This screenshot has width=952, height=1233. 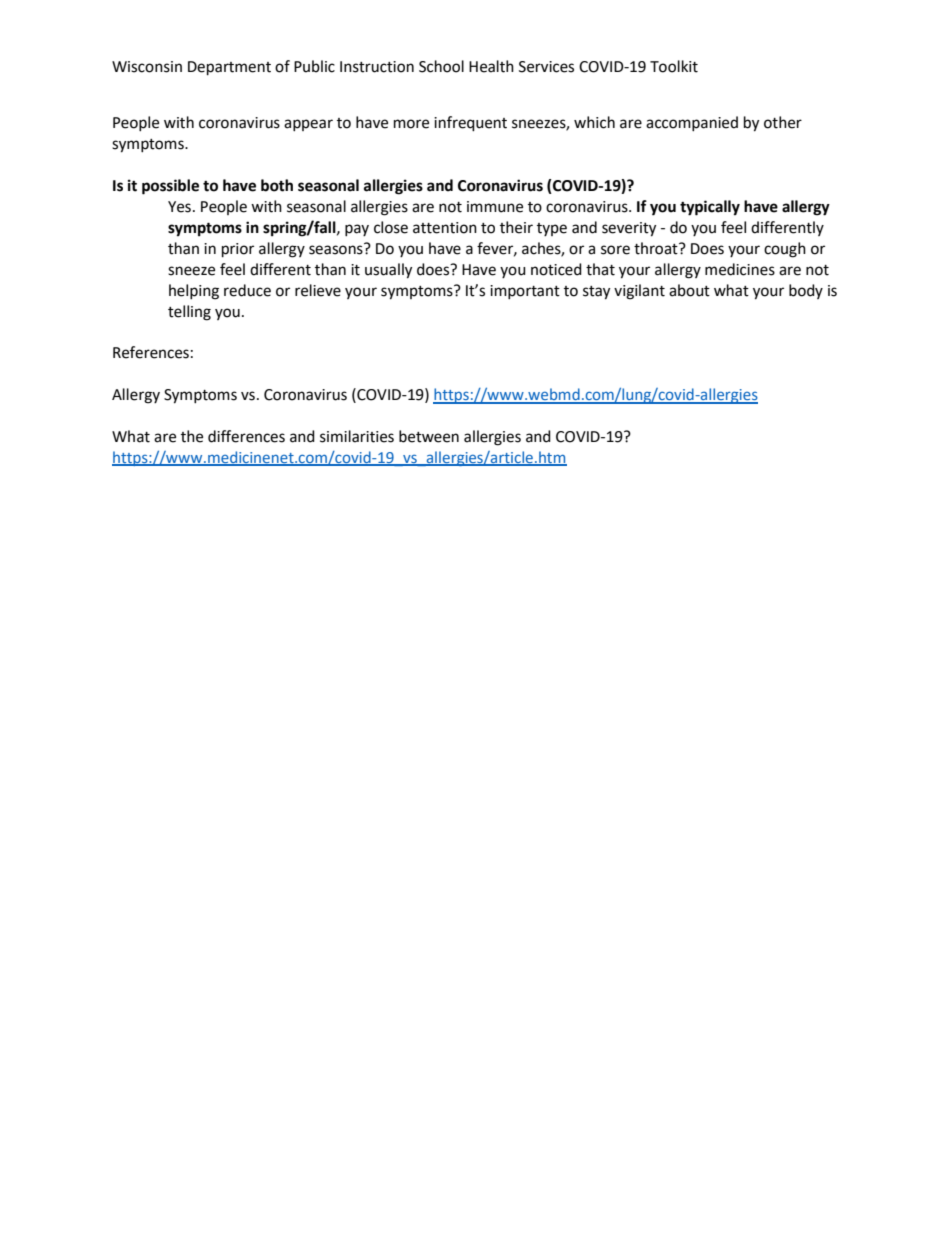 I want to click on Department, so click(x=229, y=68).
